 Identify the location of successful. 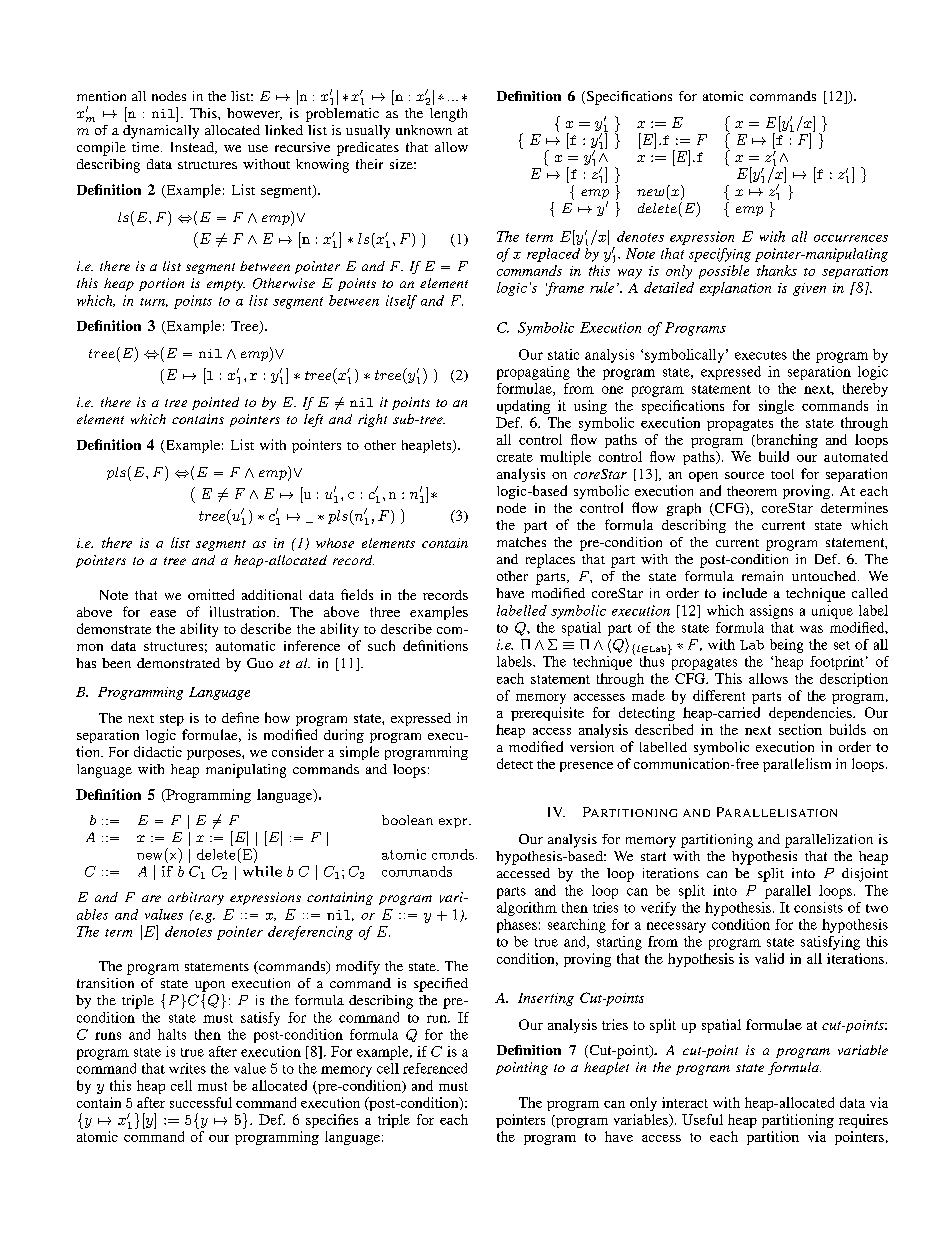
(201, 1102).
